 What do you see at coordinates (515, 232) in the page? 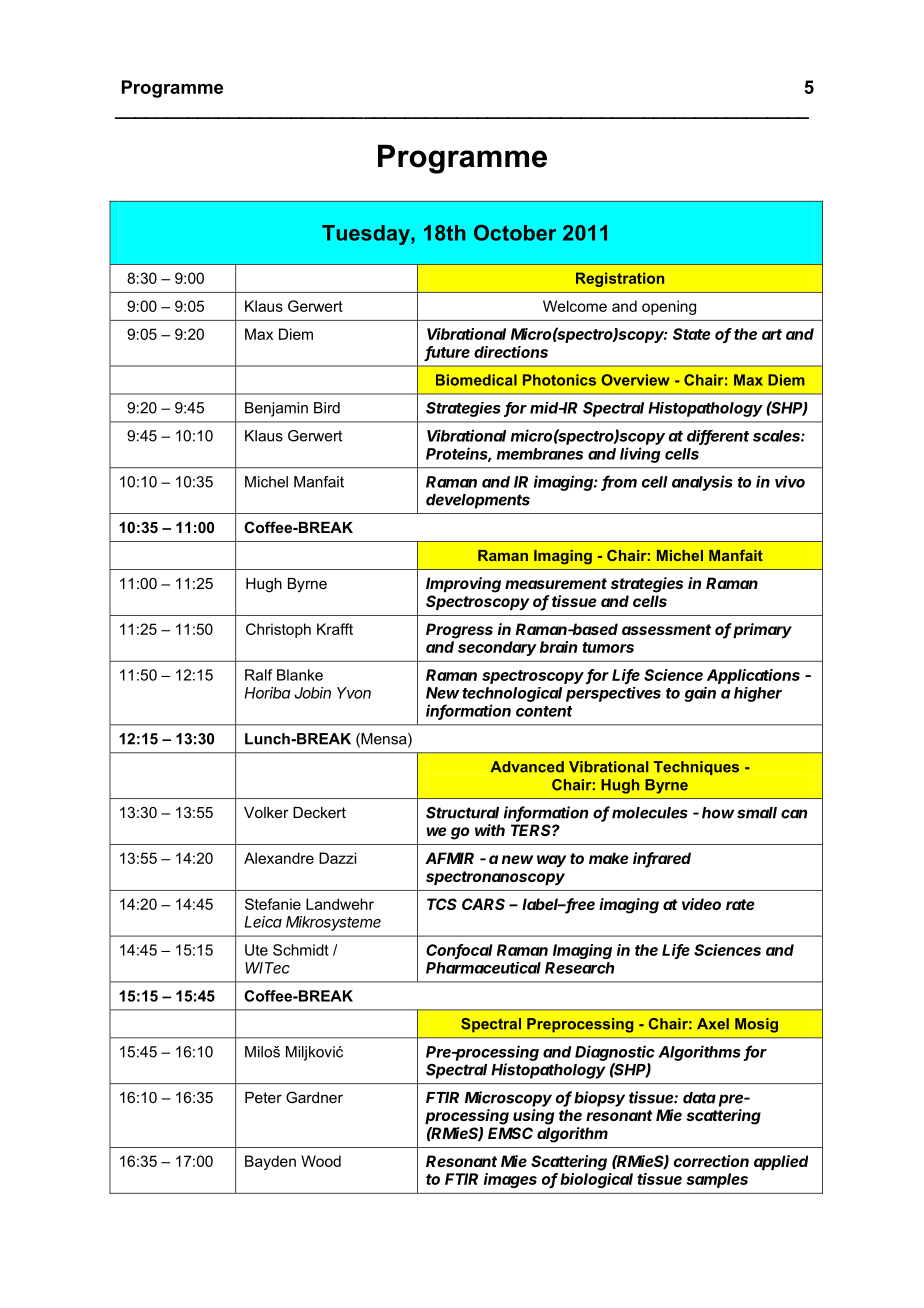
I see `October` at bounding box center [515, 232].
